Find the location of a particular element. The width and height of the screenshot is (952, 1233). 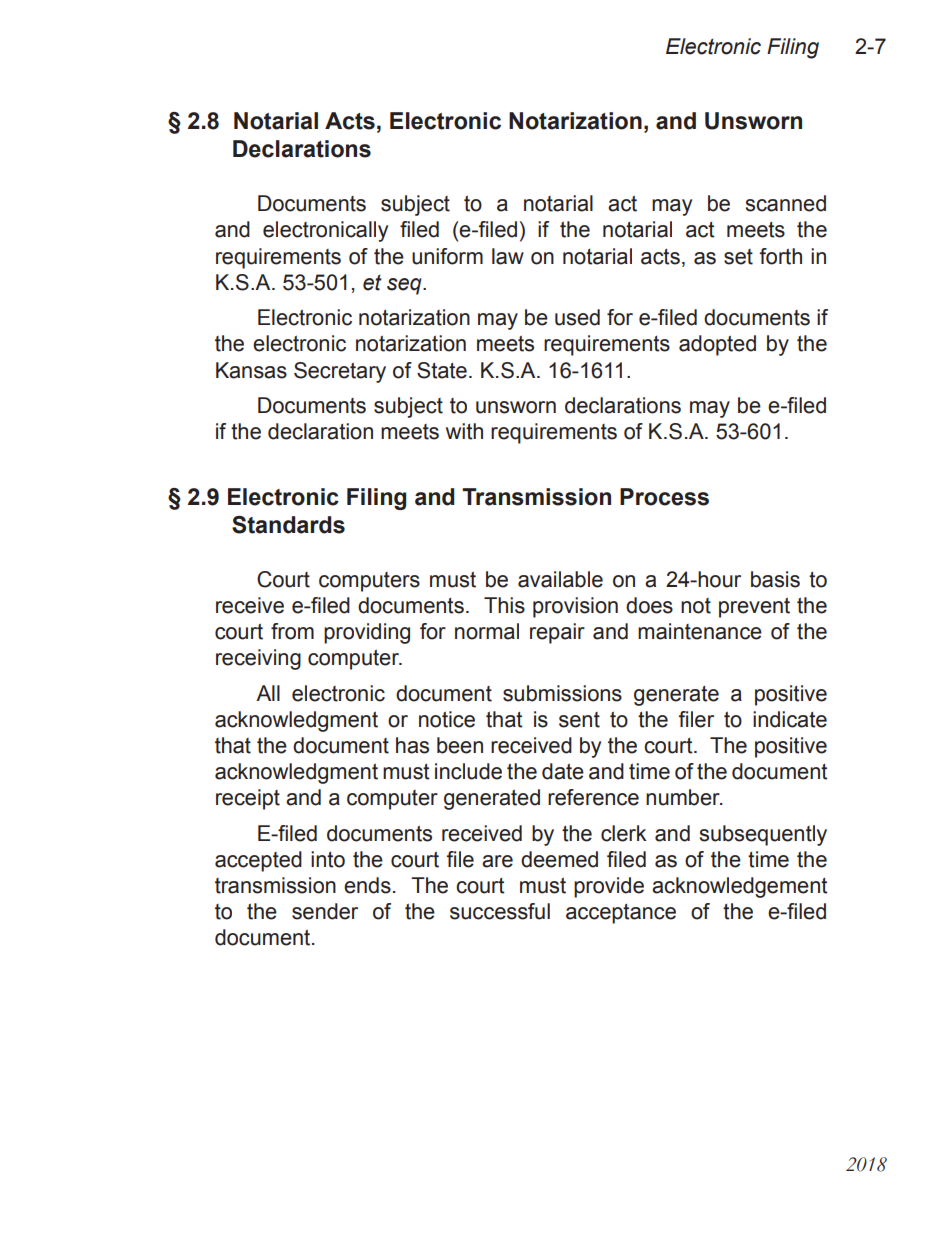

sender is located at coordinates (325, 911).
